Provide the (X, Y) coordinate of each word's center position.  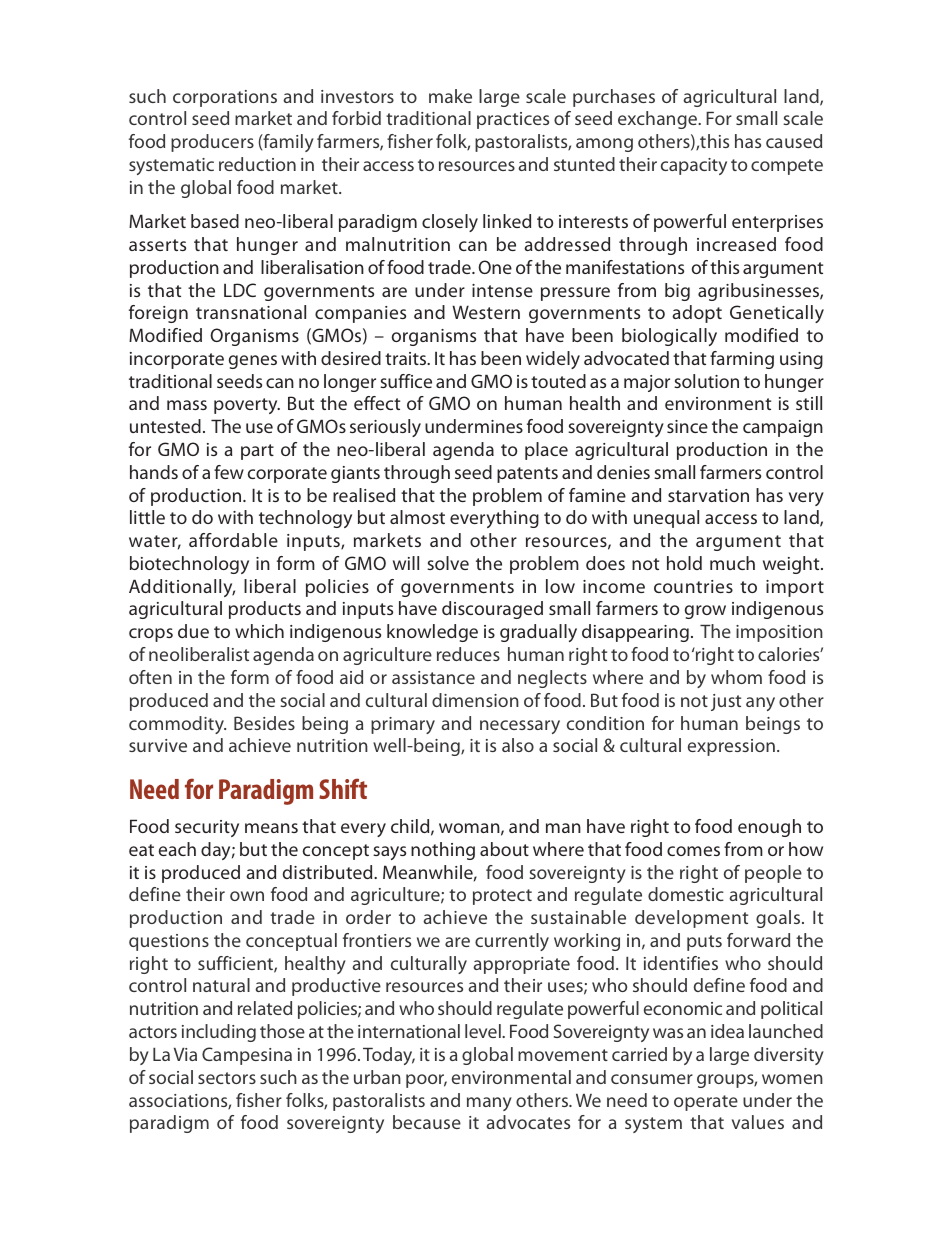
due (193, 631)
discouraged (492, 610)
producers (212, 143)
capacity (694, 166)
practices (513, 120)
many (489, 1104)
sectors (227, 1078)
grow (705, 612)
